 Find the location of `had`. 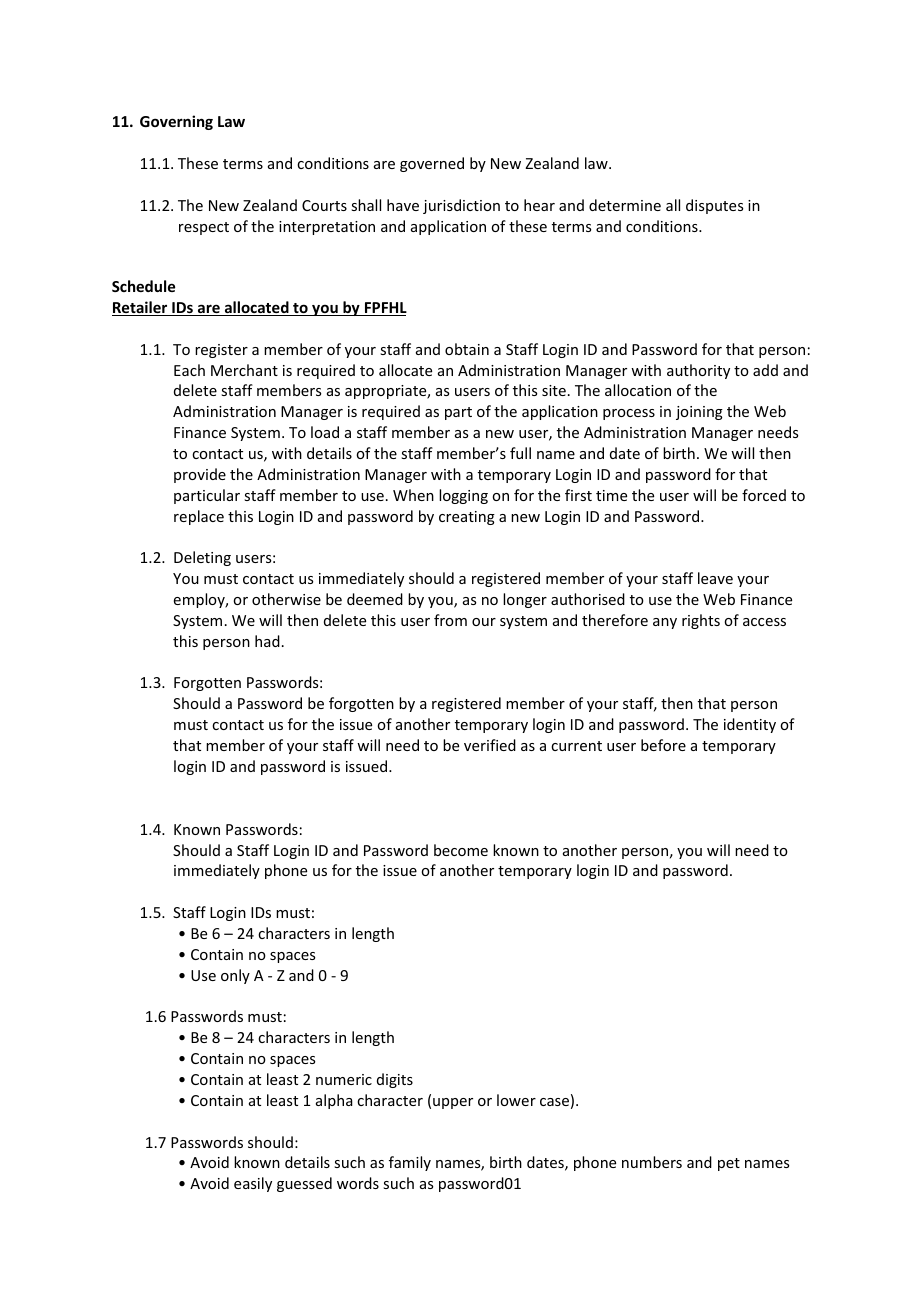

had is located at coordinates (267, 641).
